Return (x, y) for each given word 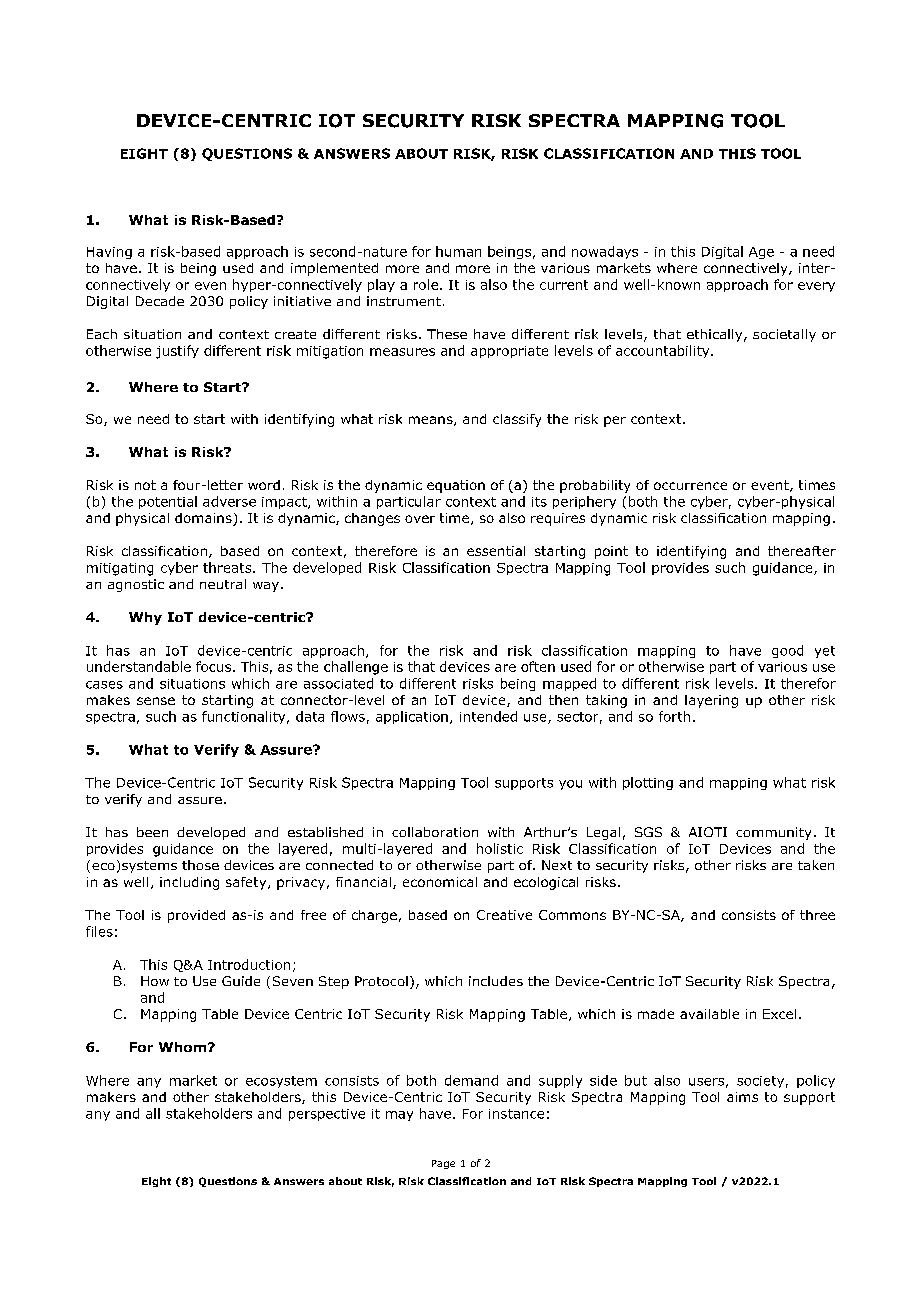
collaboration (435, 832)
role (427, 284)
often (538, 666)
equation (456, 486)
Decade (160, 301)
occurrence (690, 486)
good (787, 651)
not (145, 485)
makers (111, 1097)
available (709, 1014)
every (816, 287)
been (152, 832)
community (773, 833)
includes (496, 981)
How (155, 981)
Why (145, 618)
